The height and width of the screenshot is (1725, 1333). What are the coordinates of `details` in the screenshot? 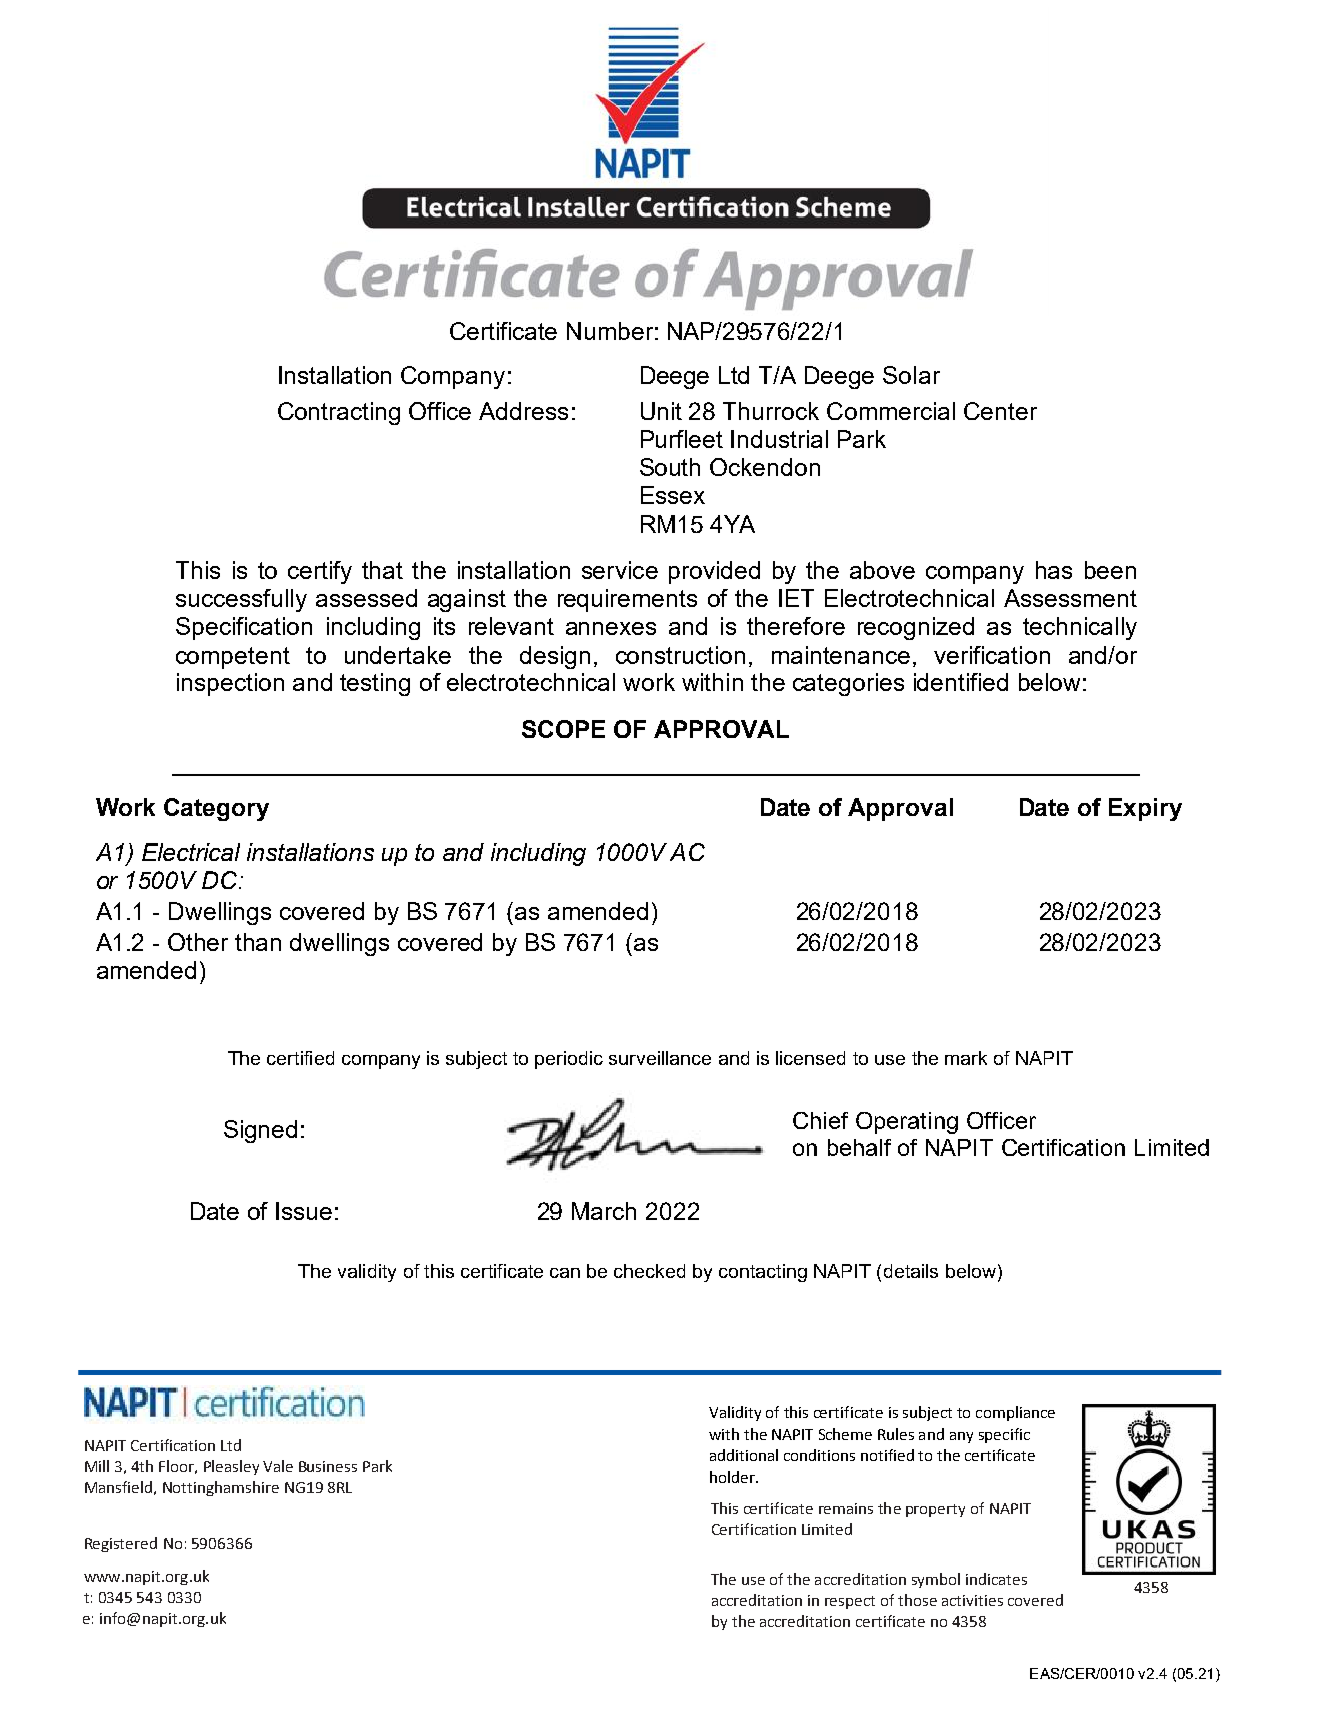 It's located at (911, 1271).
